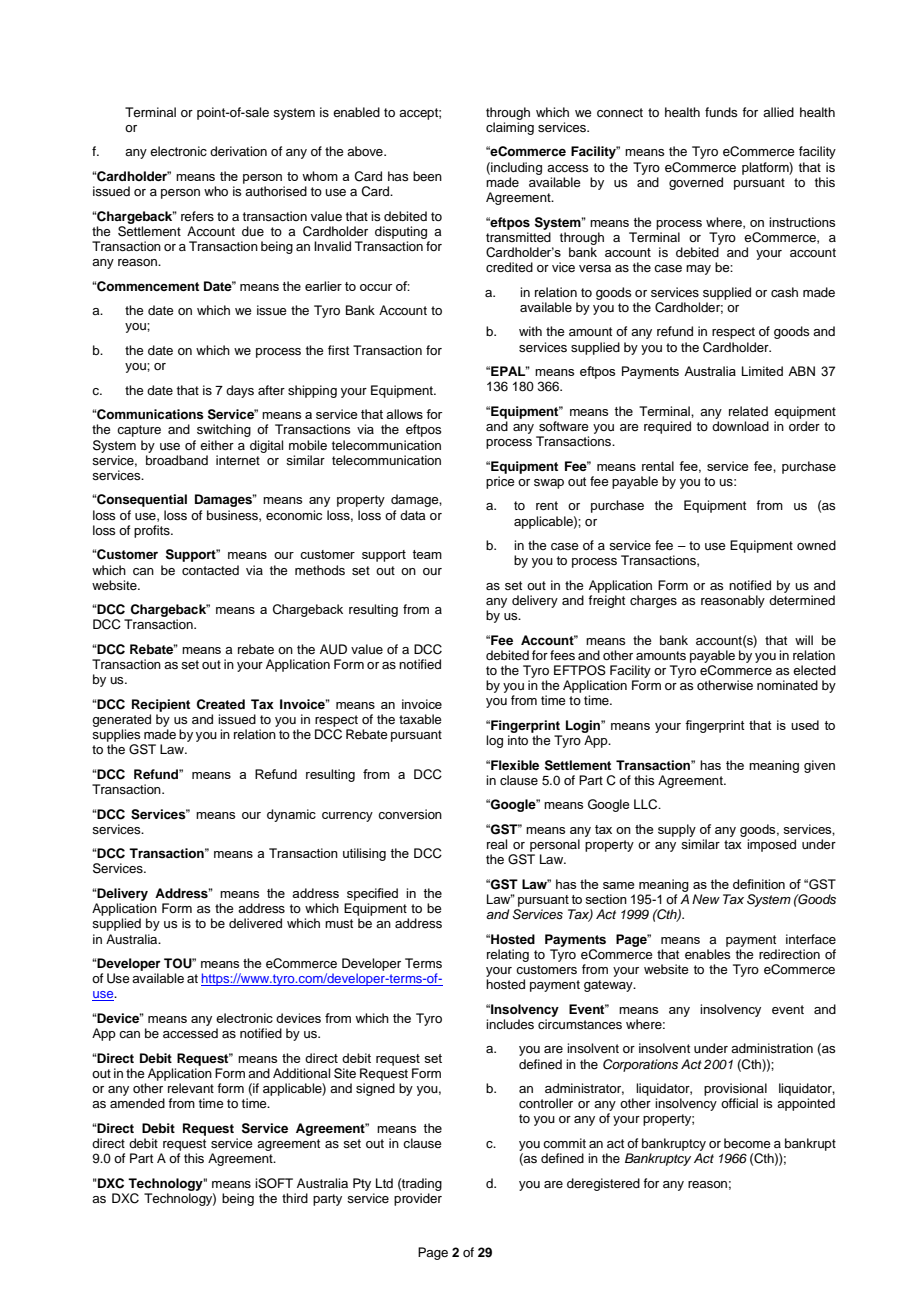 The height and width of the image is (1308, 924). Describe the element at coordinates (562, 655) in the image. I see `fees` at that location.
